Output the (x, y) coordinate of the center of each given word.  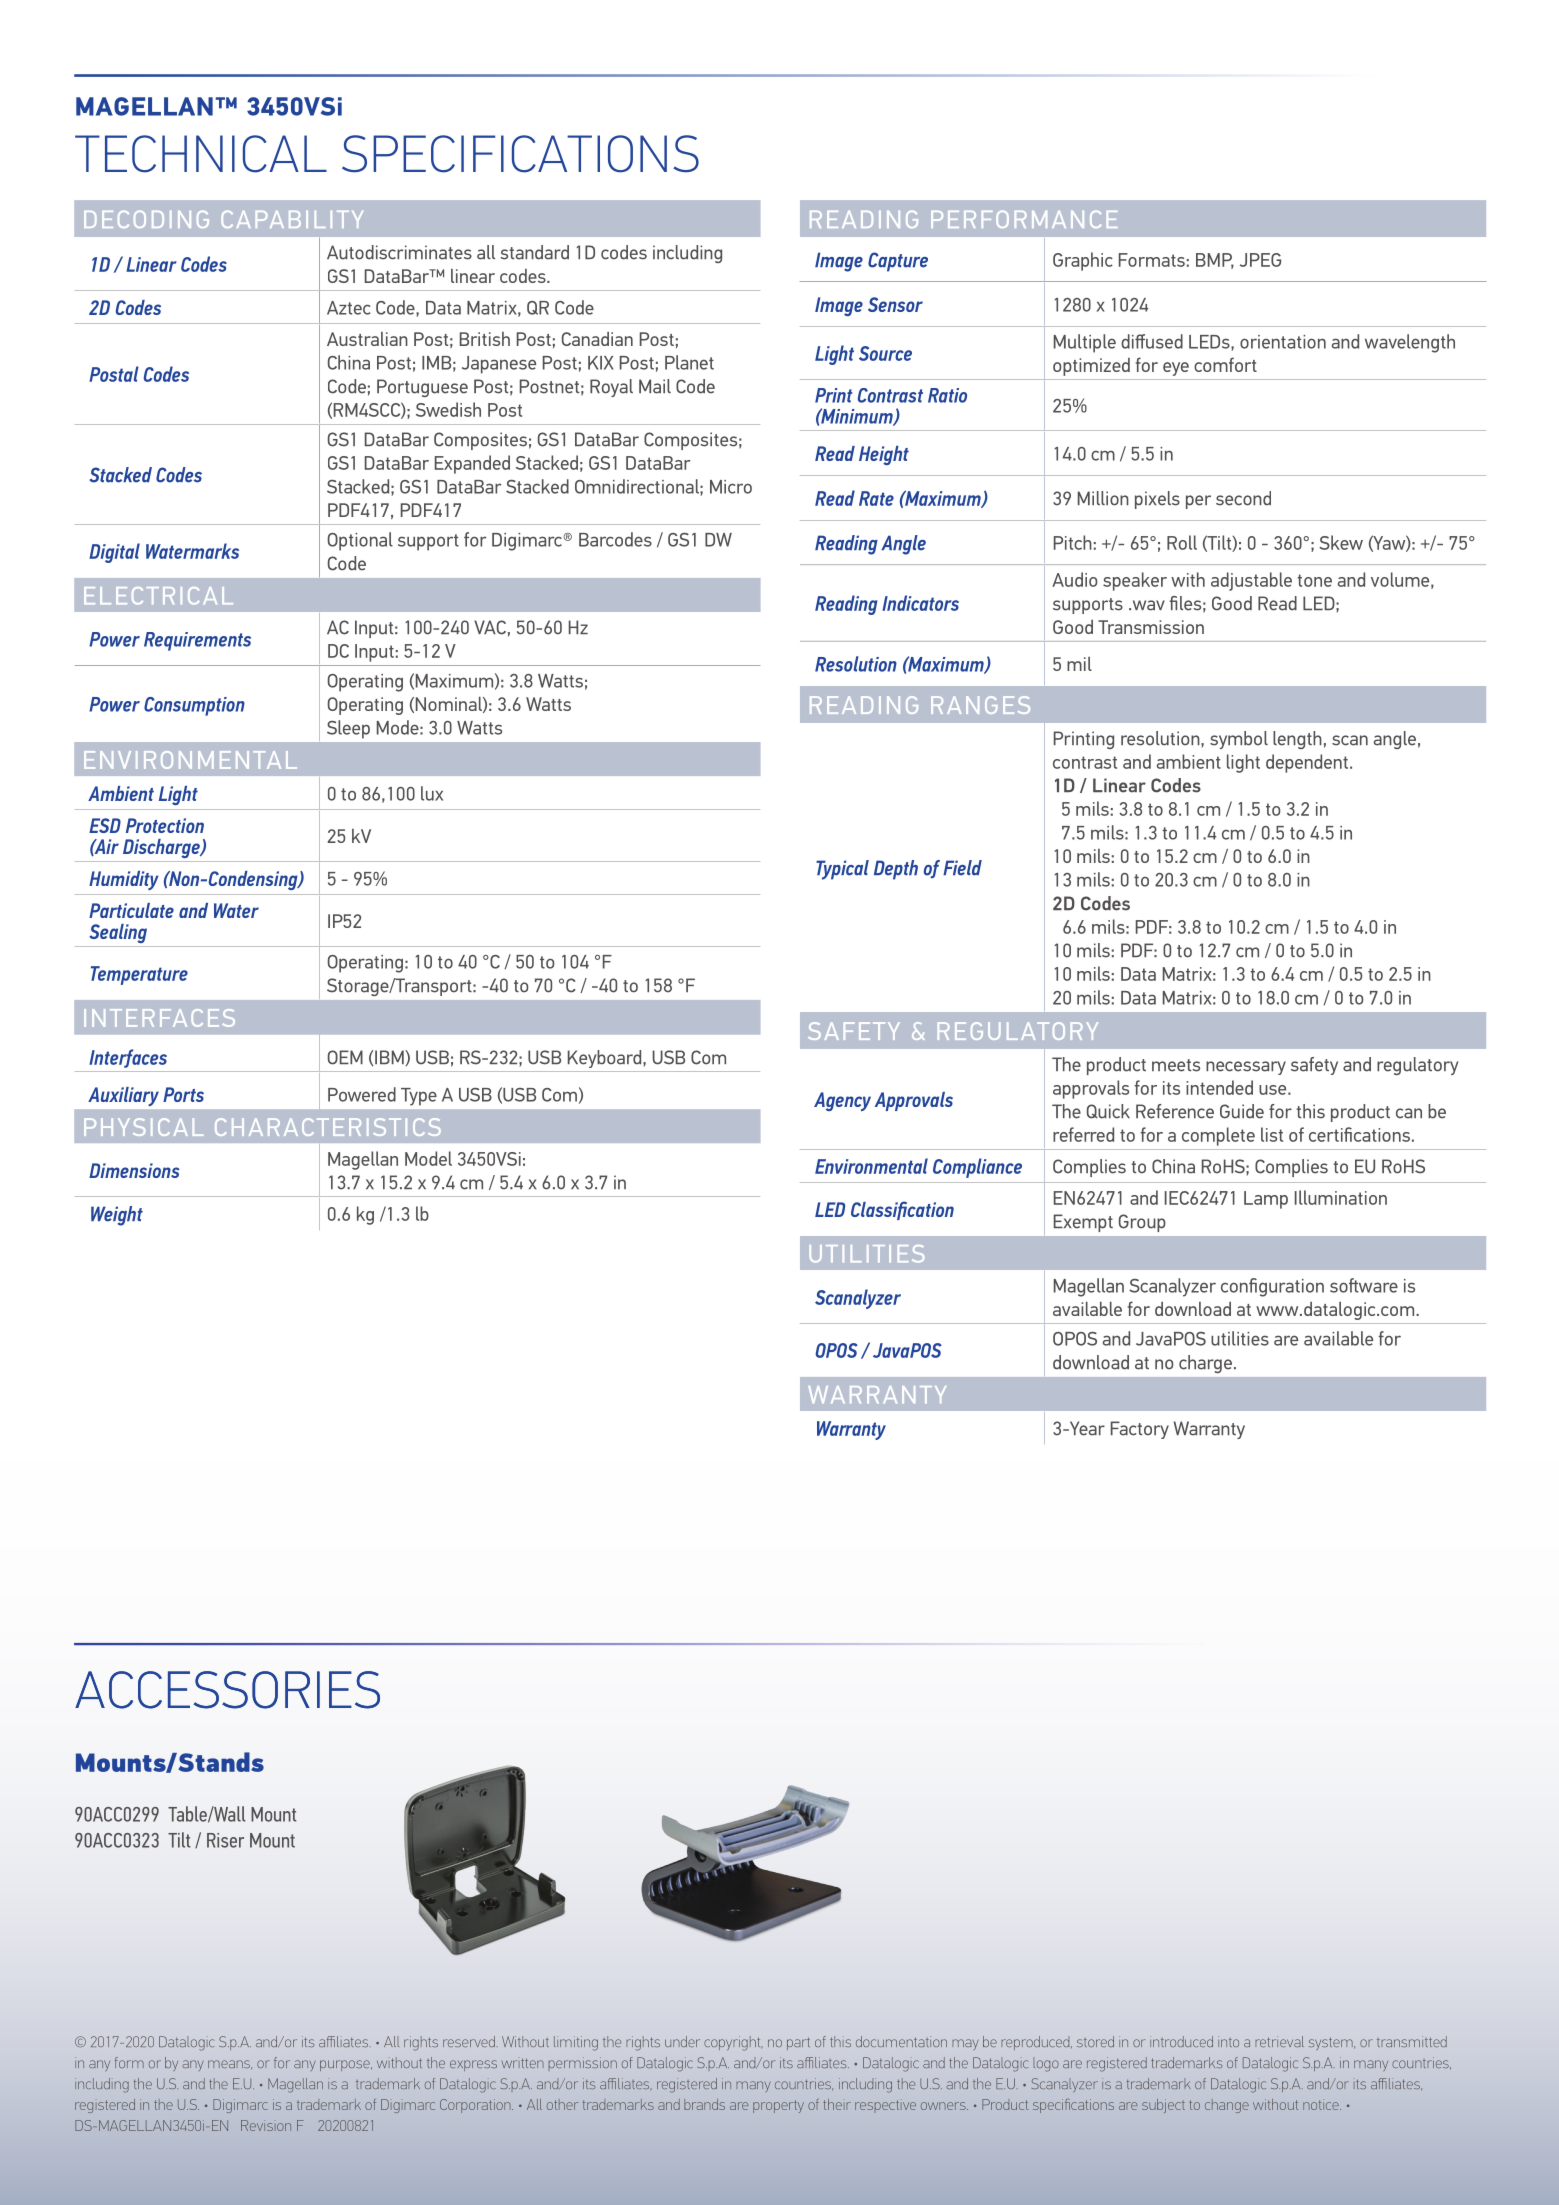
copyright (733, 2043)
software (1364, 1285)
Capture (898, 262)
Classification (902, 1210)
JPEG (1260, 260)
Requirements (197, 641)
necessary (1246, 1068)
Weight (117, 1216)
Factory (1140, 1430)
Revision (266, 2125)
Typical (842, 870)
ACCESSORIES (227, 1690)
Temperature (139, 975)
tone (1314, 580)
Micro (731, 487)
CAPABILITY (292, 219)
